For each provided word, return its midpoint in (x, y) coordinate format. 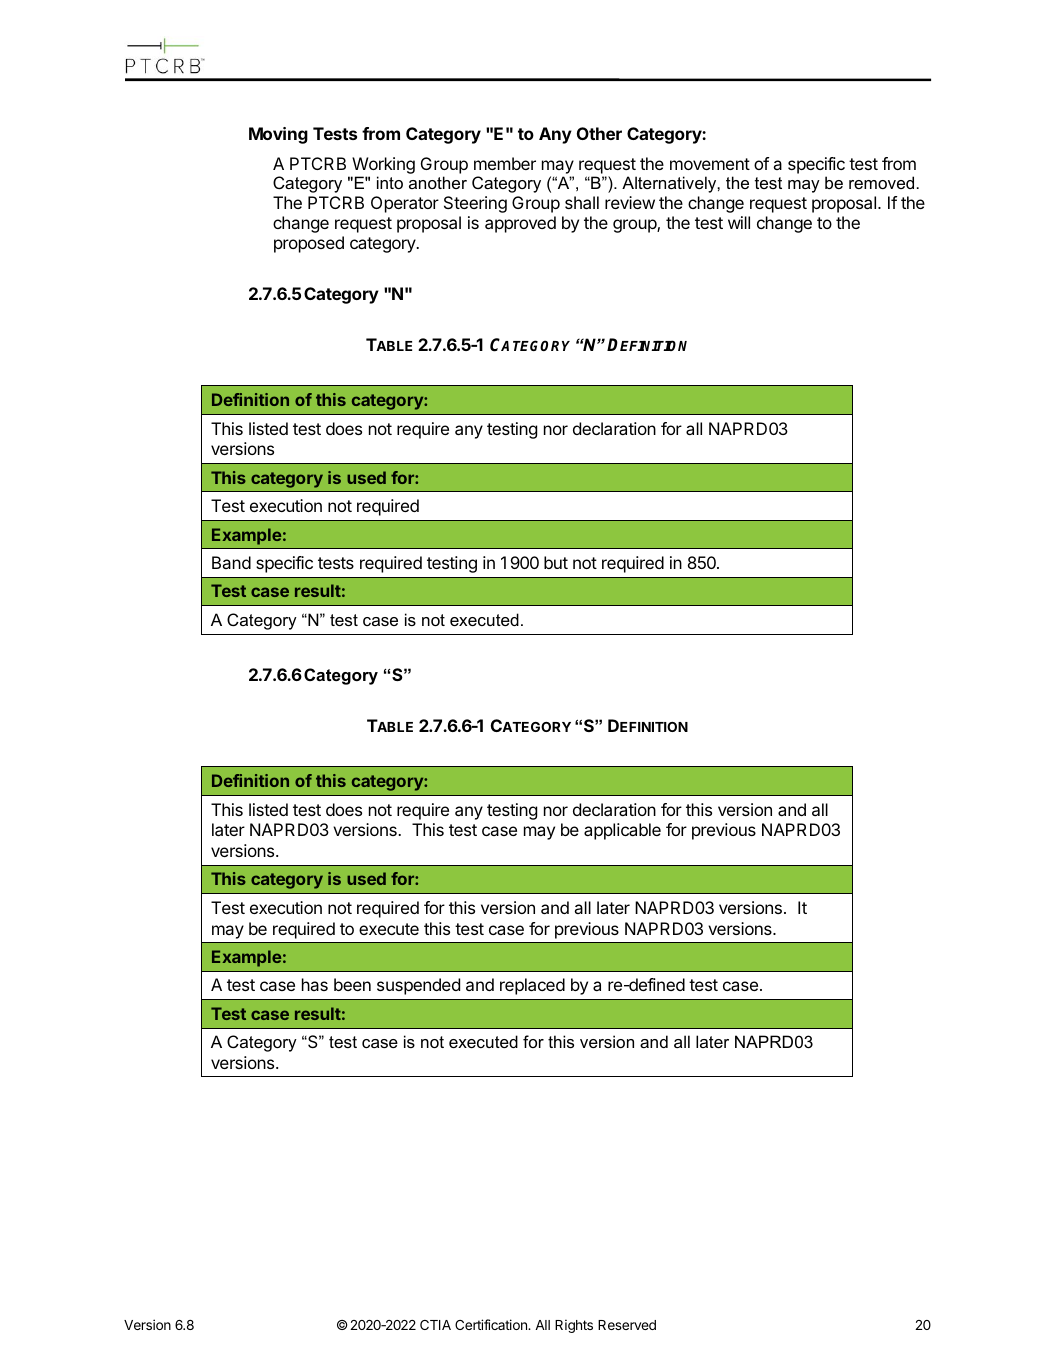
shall (582, 202)
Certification (492, 1324)
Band (231, 562)
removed (881, 182)
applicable (622, 831)
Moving (278, 135)
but (556, 562)
